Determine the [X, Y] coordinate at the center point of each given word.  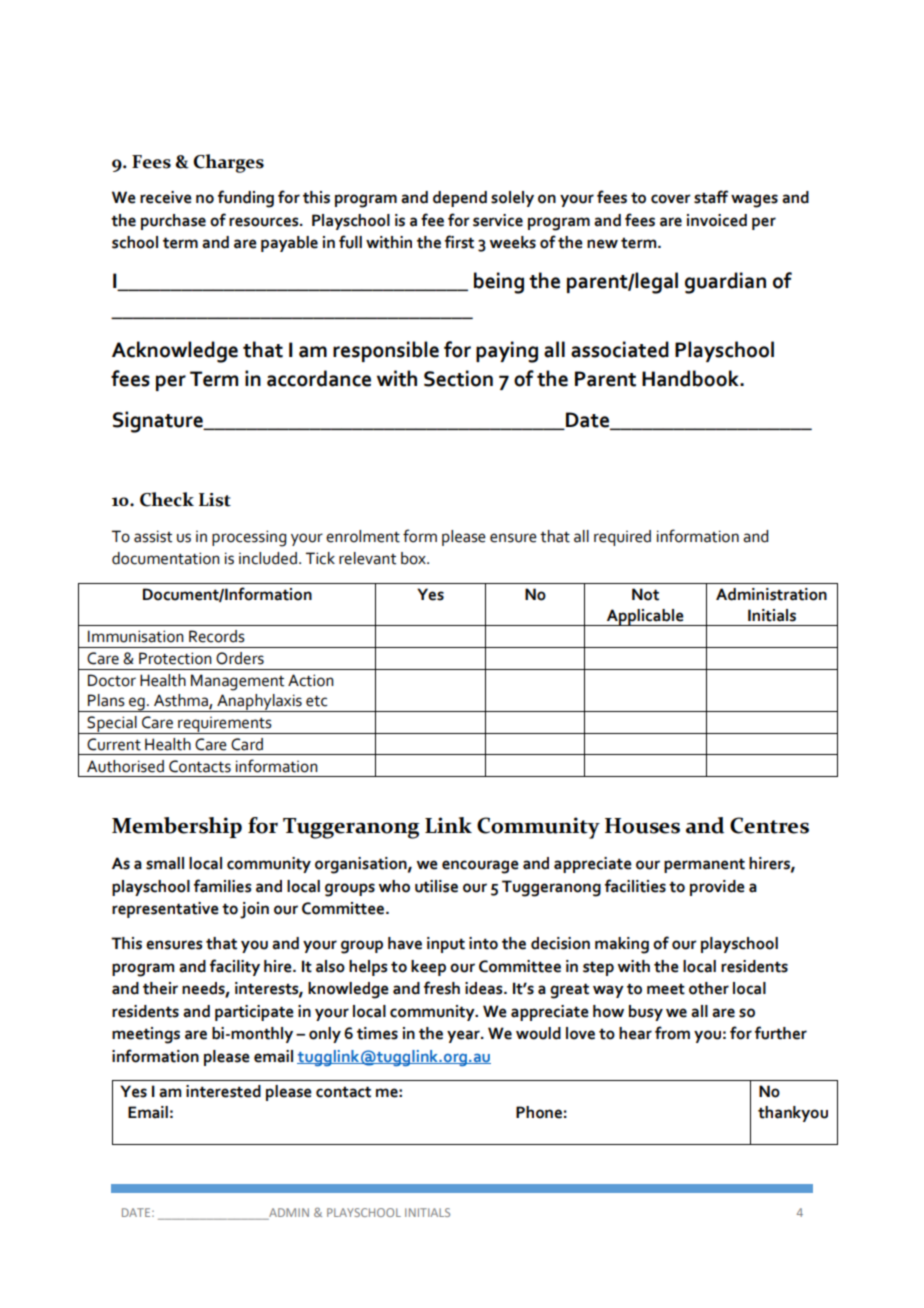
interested [223, 1091]
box [414, 558]
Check [167, 499]
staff [711, 197]
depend [460, 199]
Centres [769, 825]
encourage [480, 867]
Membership [177, 827]
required [622, 538]
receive [166, 197]
